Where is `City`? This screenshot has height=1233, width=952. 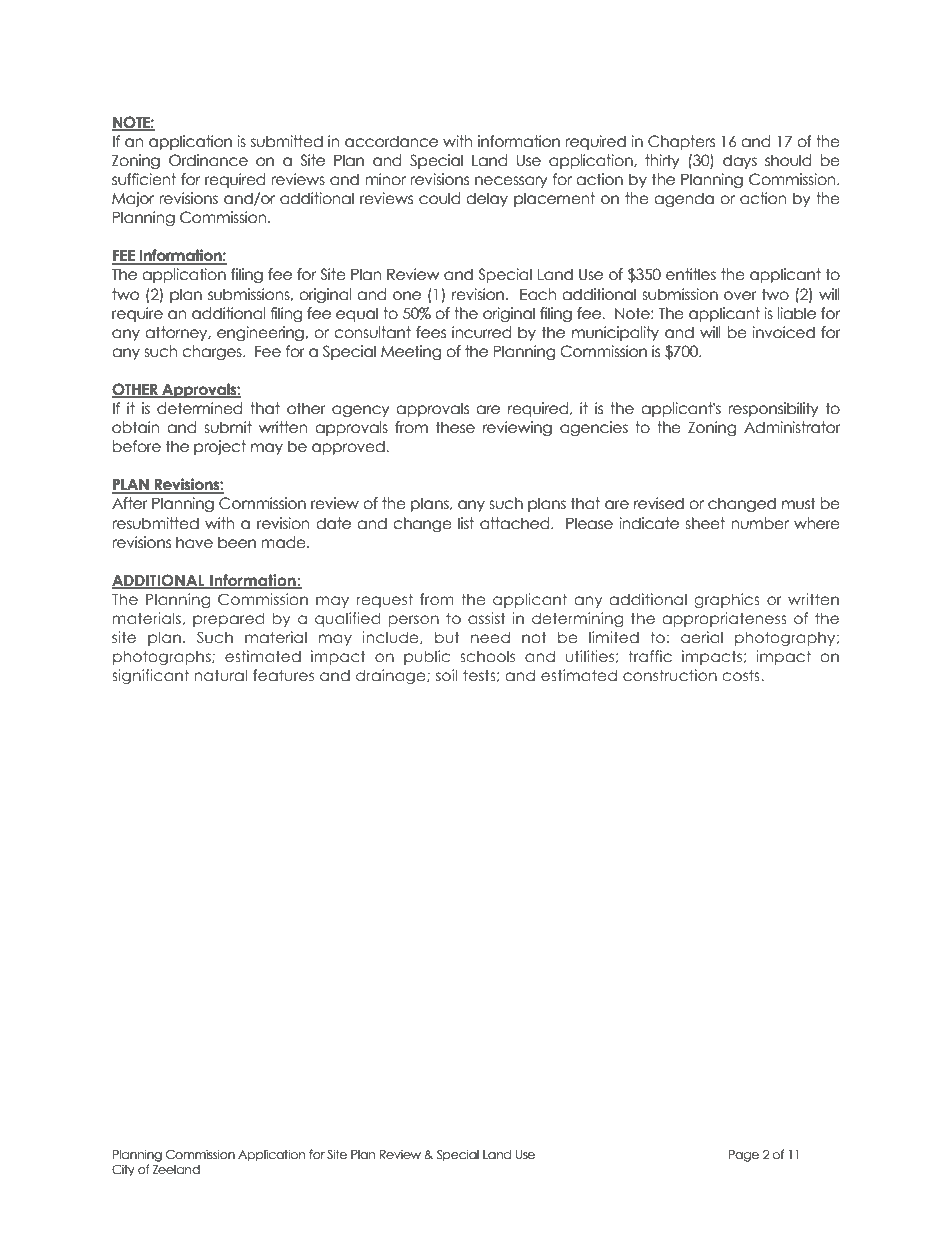 City is located at coordinates (123, 1170).
